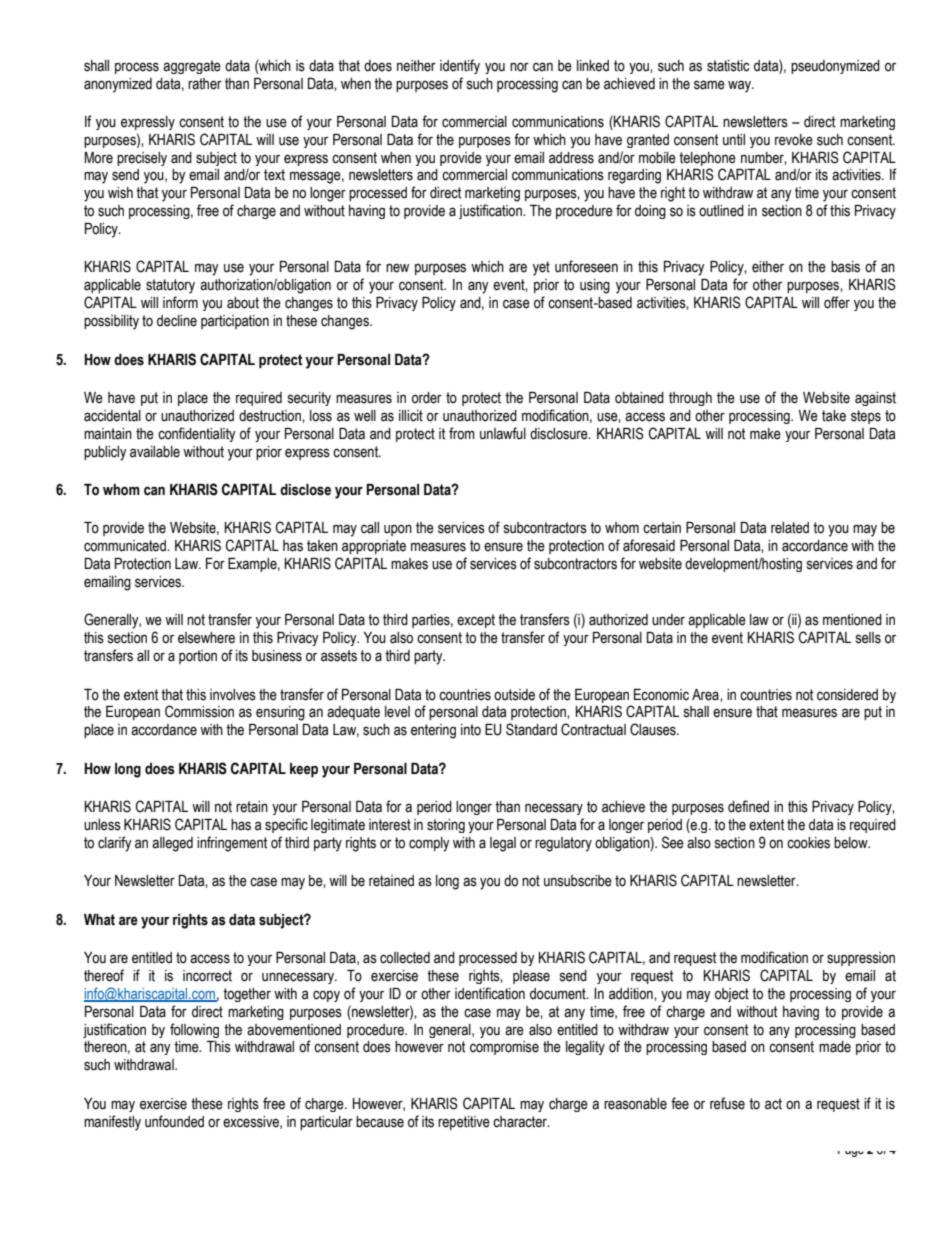  What do you see at coordinates (172, 844) in the image?
I see `alleged` at bounding box center [172, 844].
